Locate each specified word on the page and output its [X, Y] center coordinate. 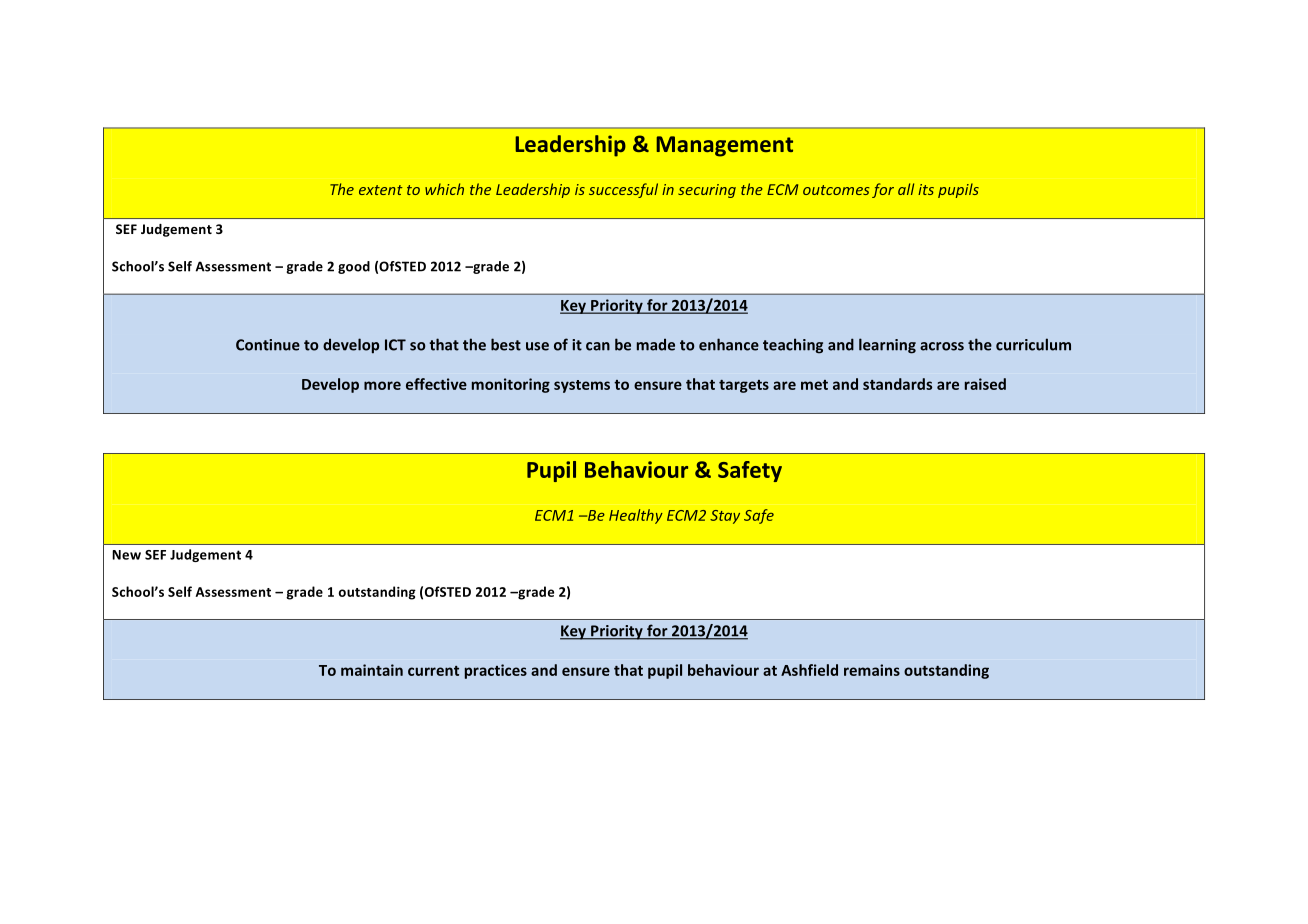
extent [381, 190]
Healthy [636, 516]
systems [582, 386]
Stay [725, 517]
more [382, 385]
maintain [372, 670]
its [926, 189]
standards [897, 384]
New [126, 555]
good [354, 267]
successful [623, 190]
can [598, 346]
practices [496, 671]
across [942, 346]
